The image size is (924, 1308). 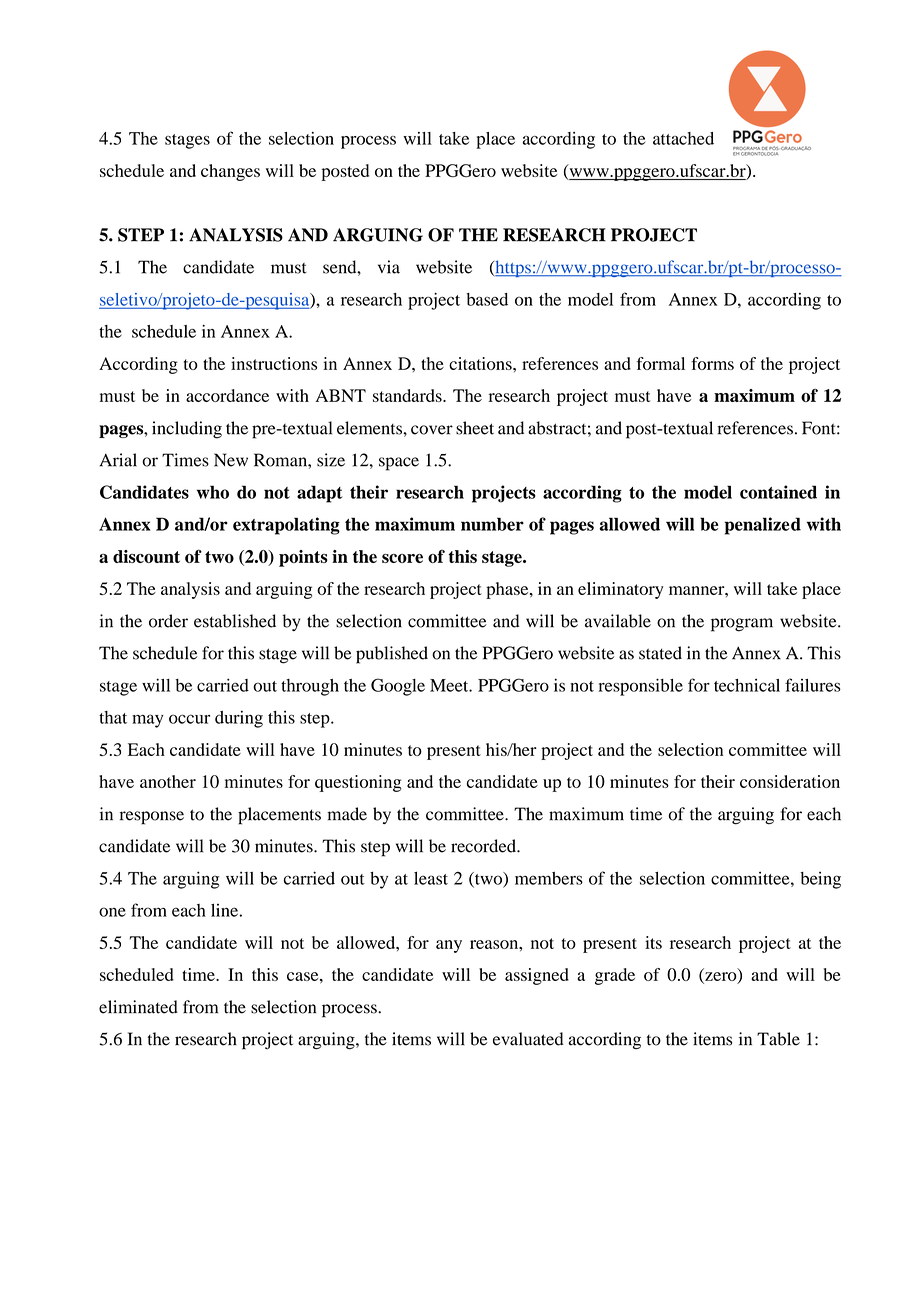 I want to click on via, so click(x=389, y=267).
